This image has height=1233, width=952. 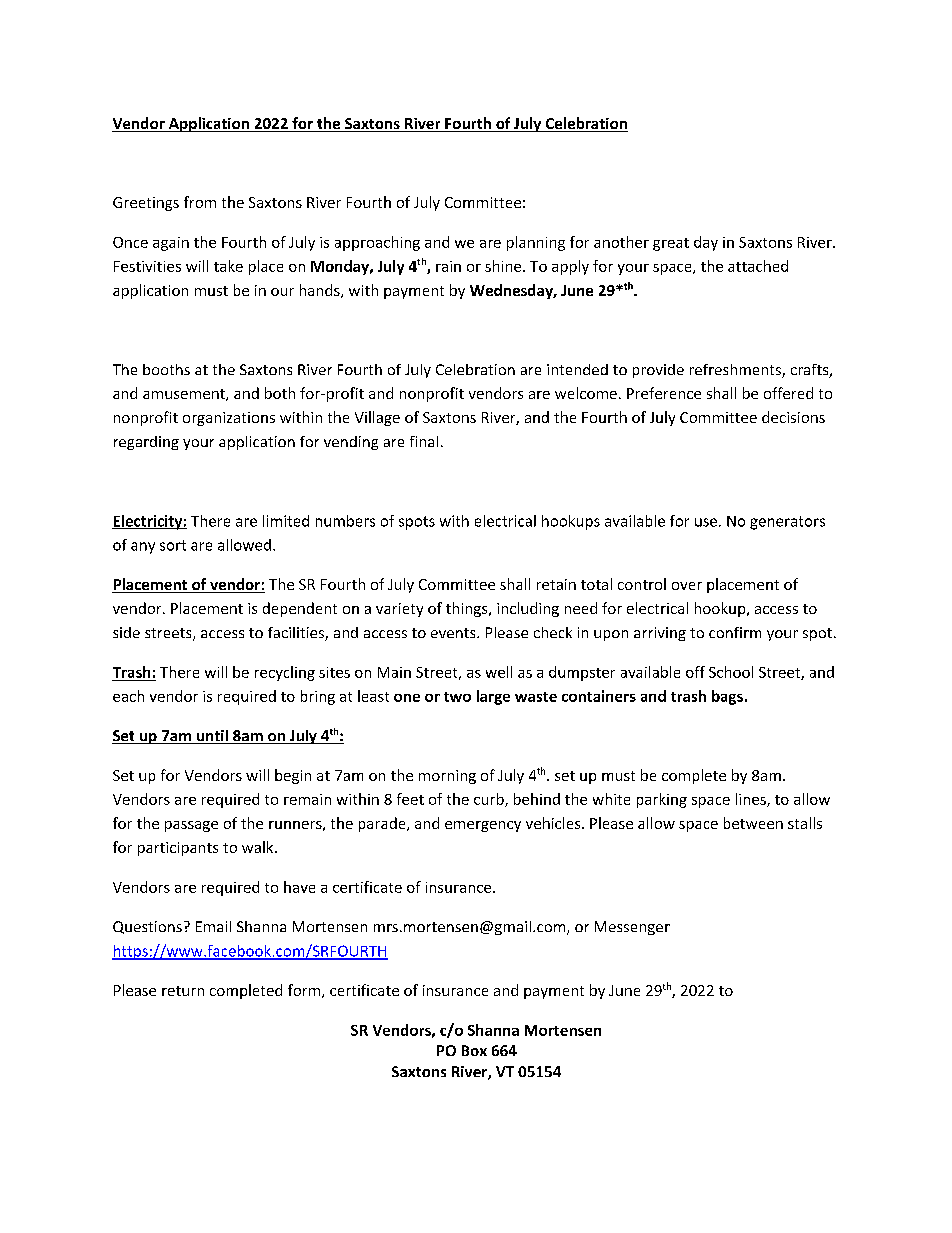 I want to click on great, so click(x=671, y=244).
